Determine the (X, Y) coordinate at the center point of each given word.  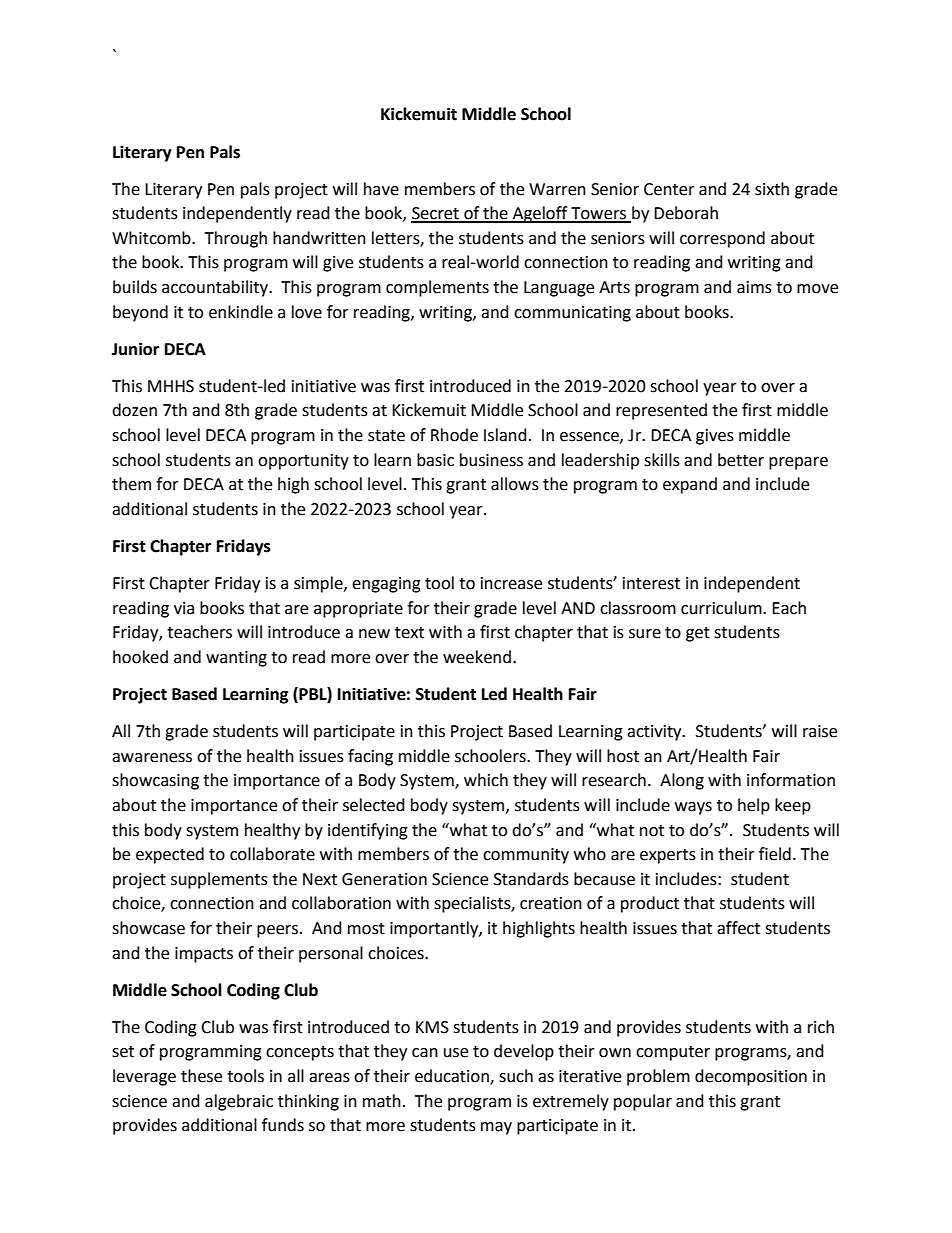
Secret (436, 214)
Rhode (454, 435)
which (486, 780)
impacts (204, 955)
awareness (152, 758)
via (184, 608)
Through (236, 239)
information (791, 780)
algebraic (239, 1102)
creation (551, 903)
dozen (134, 410)
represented (661, 411)
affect (738, 928)
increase (511, 583)
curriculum (722, 608)
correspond (722, 239)
